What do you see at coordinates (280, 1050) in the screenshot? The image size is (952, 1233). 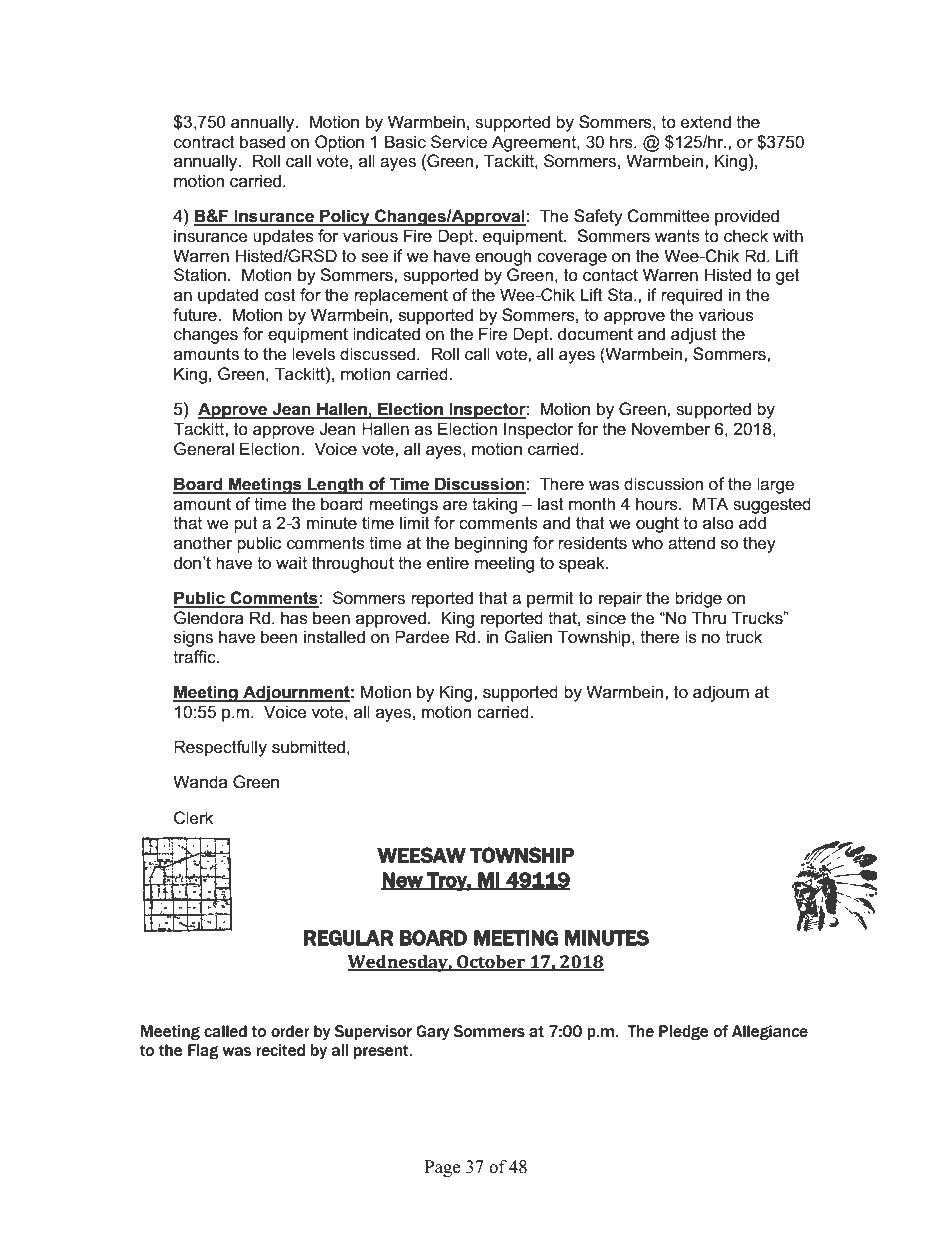 I see `recited` at bounding box center [280, 1050].
